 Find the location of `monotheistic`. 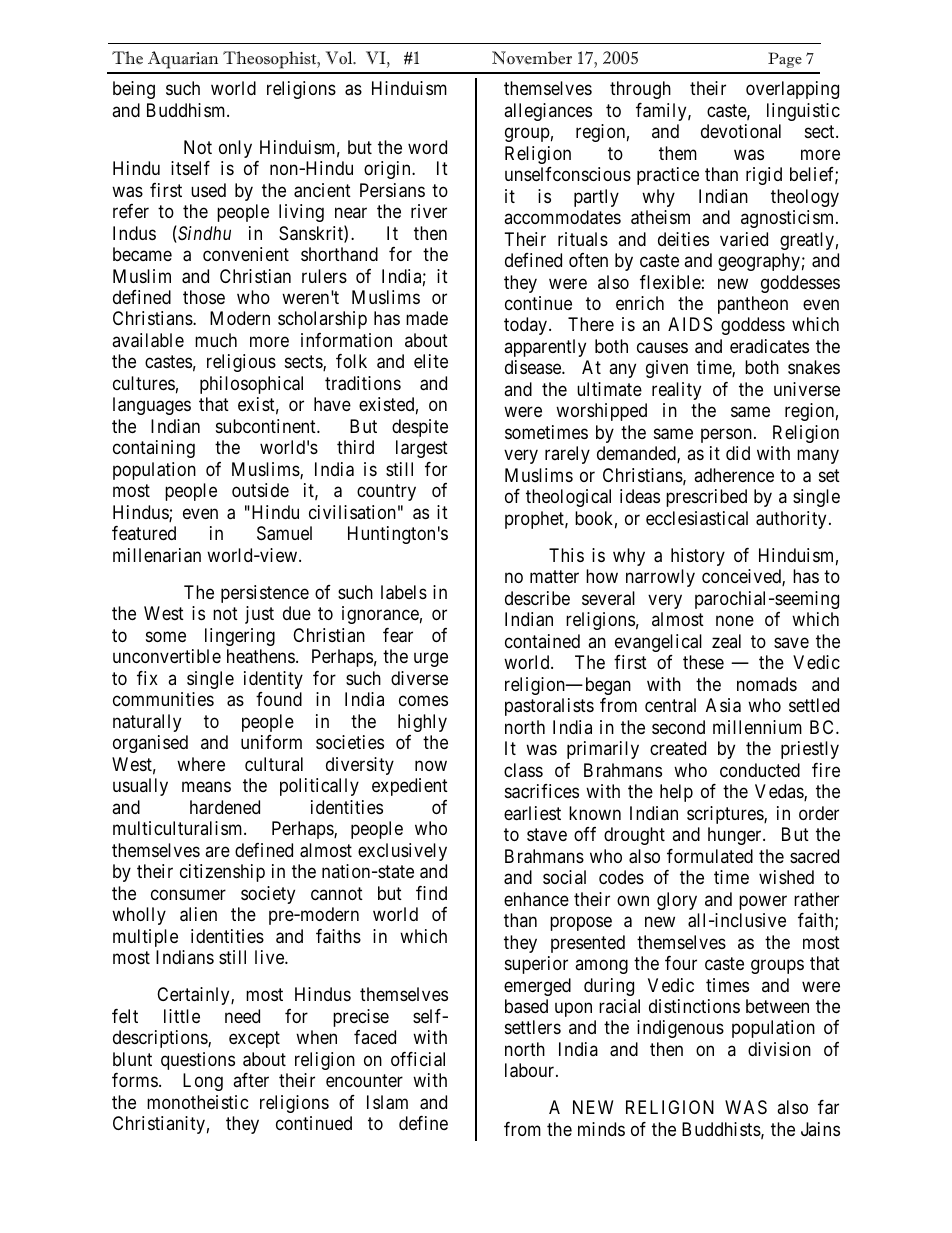

monotheistic is located at coordinates (198, 1102).
